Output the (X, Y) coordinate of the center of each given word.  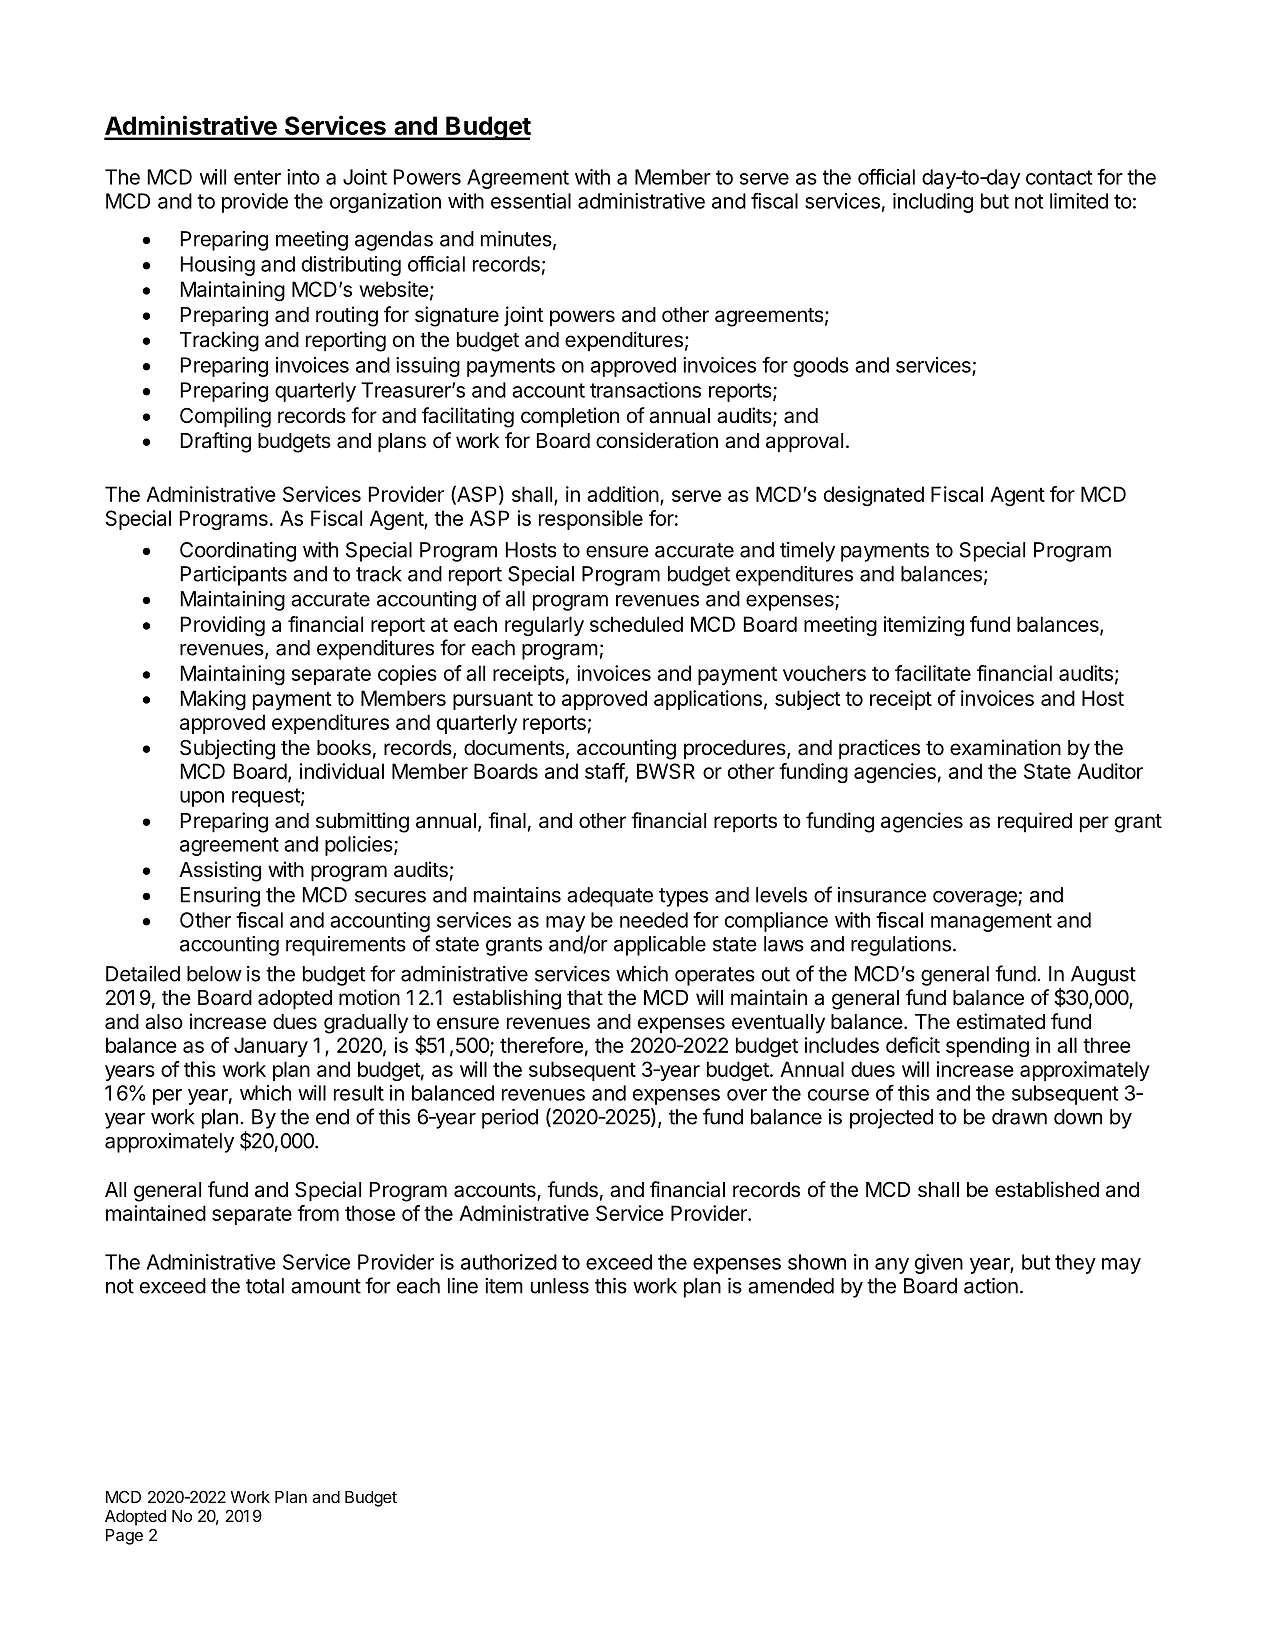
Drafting (216, 442)
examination (1005, 747)
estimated (1001, 1021)
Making (213, 700)
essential (531, 201)
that (585, 998)
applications (708, 700)
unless (560, 1286)
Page (124, 1537)
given (939, 1264)
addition (623, 494)
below (214, 974)
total (265, 1286)
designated (874, 496)
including (933, 203)
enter (257, 177)
